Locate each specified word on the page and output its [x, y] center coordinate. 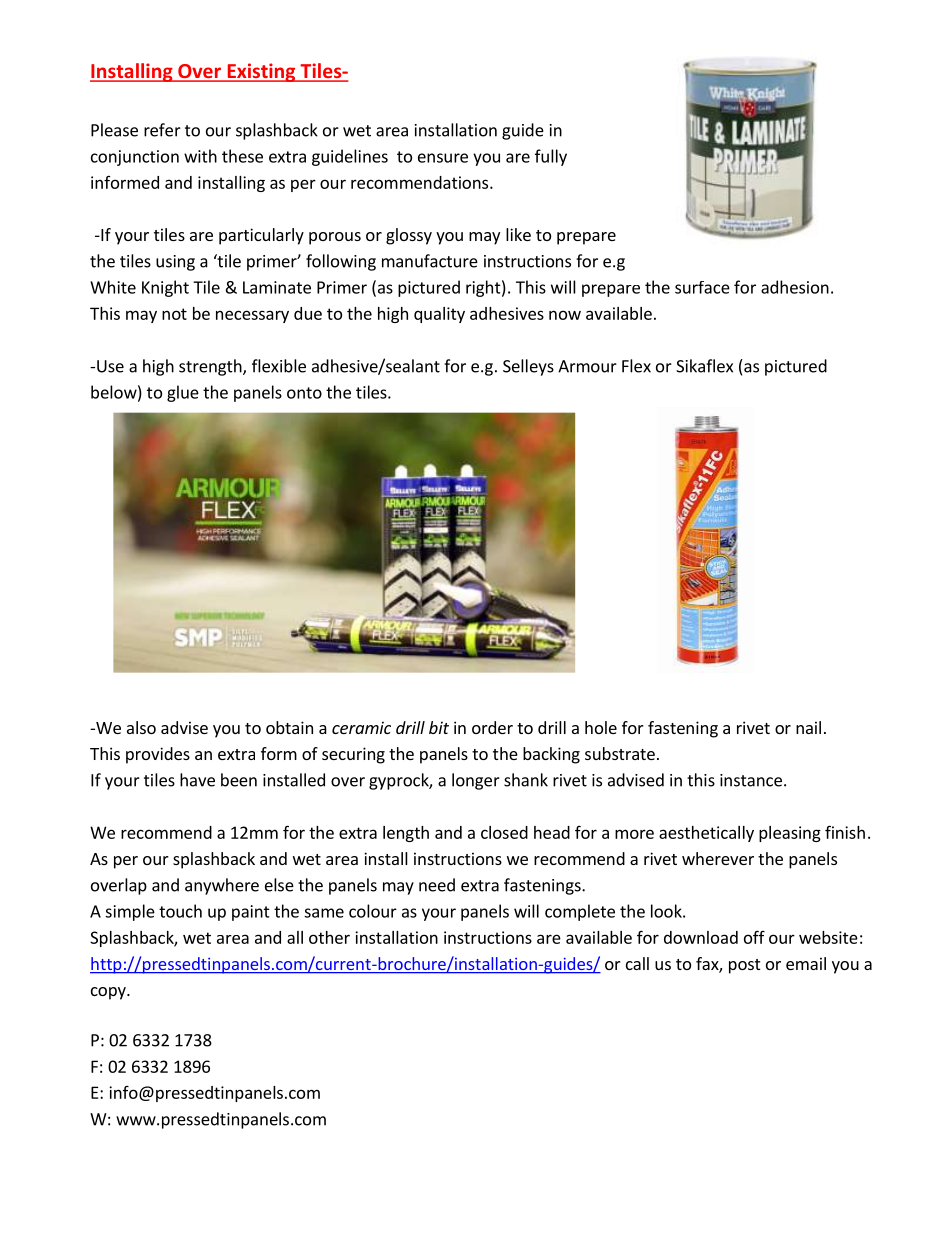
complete [580, 912]
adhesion [795, 287]
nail [808, 727]
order [492, 727]
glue [183, 393]
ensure [443, 158]
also [141, 727]
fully [551, 157]
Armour [587, 366]
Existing [261, 72]
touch [180, 911]
